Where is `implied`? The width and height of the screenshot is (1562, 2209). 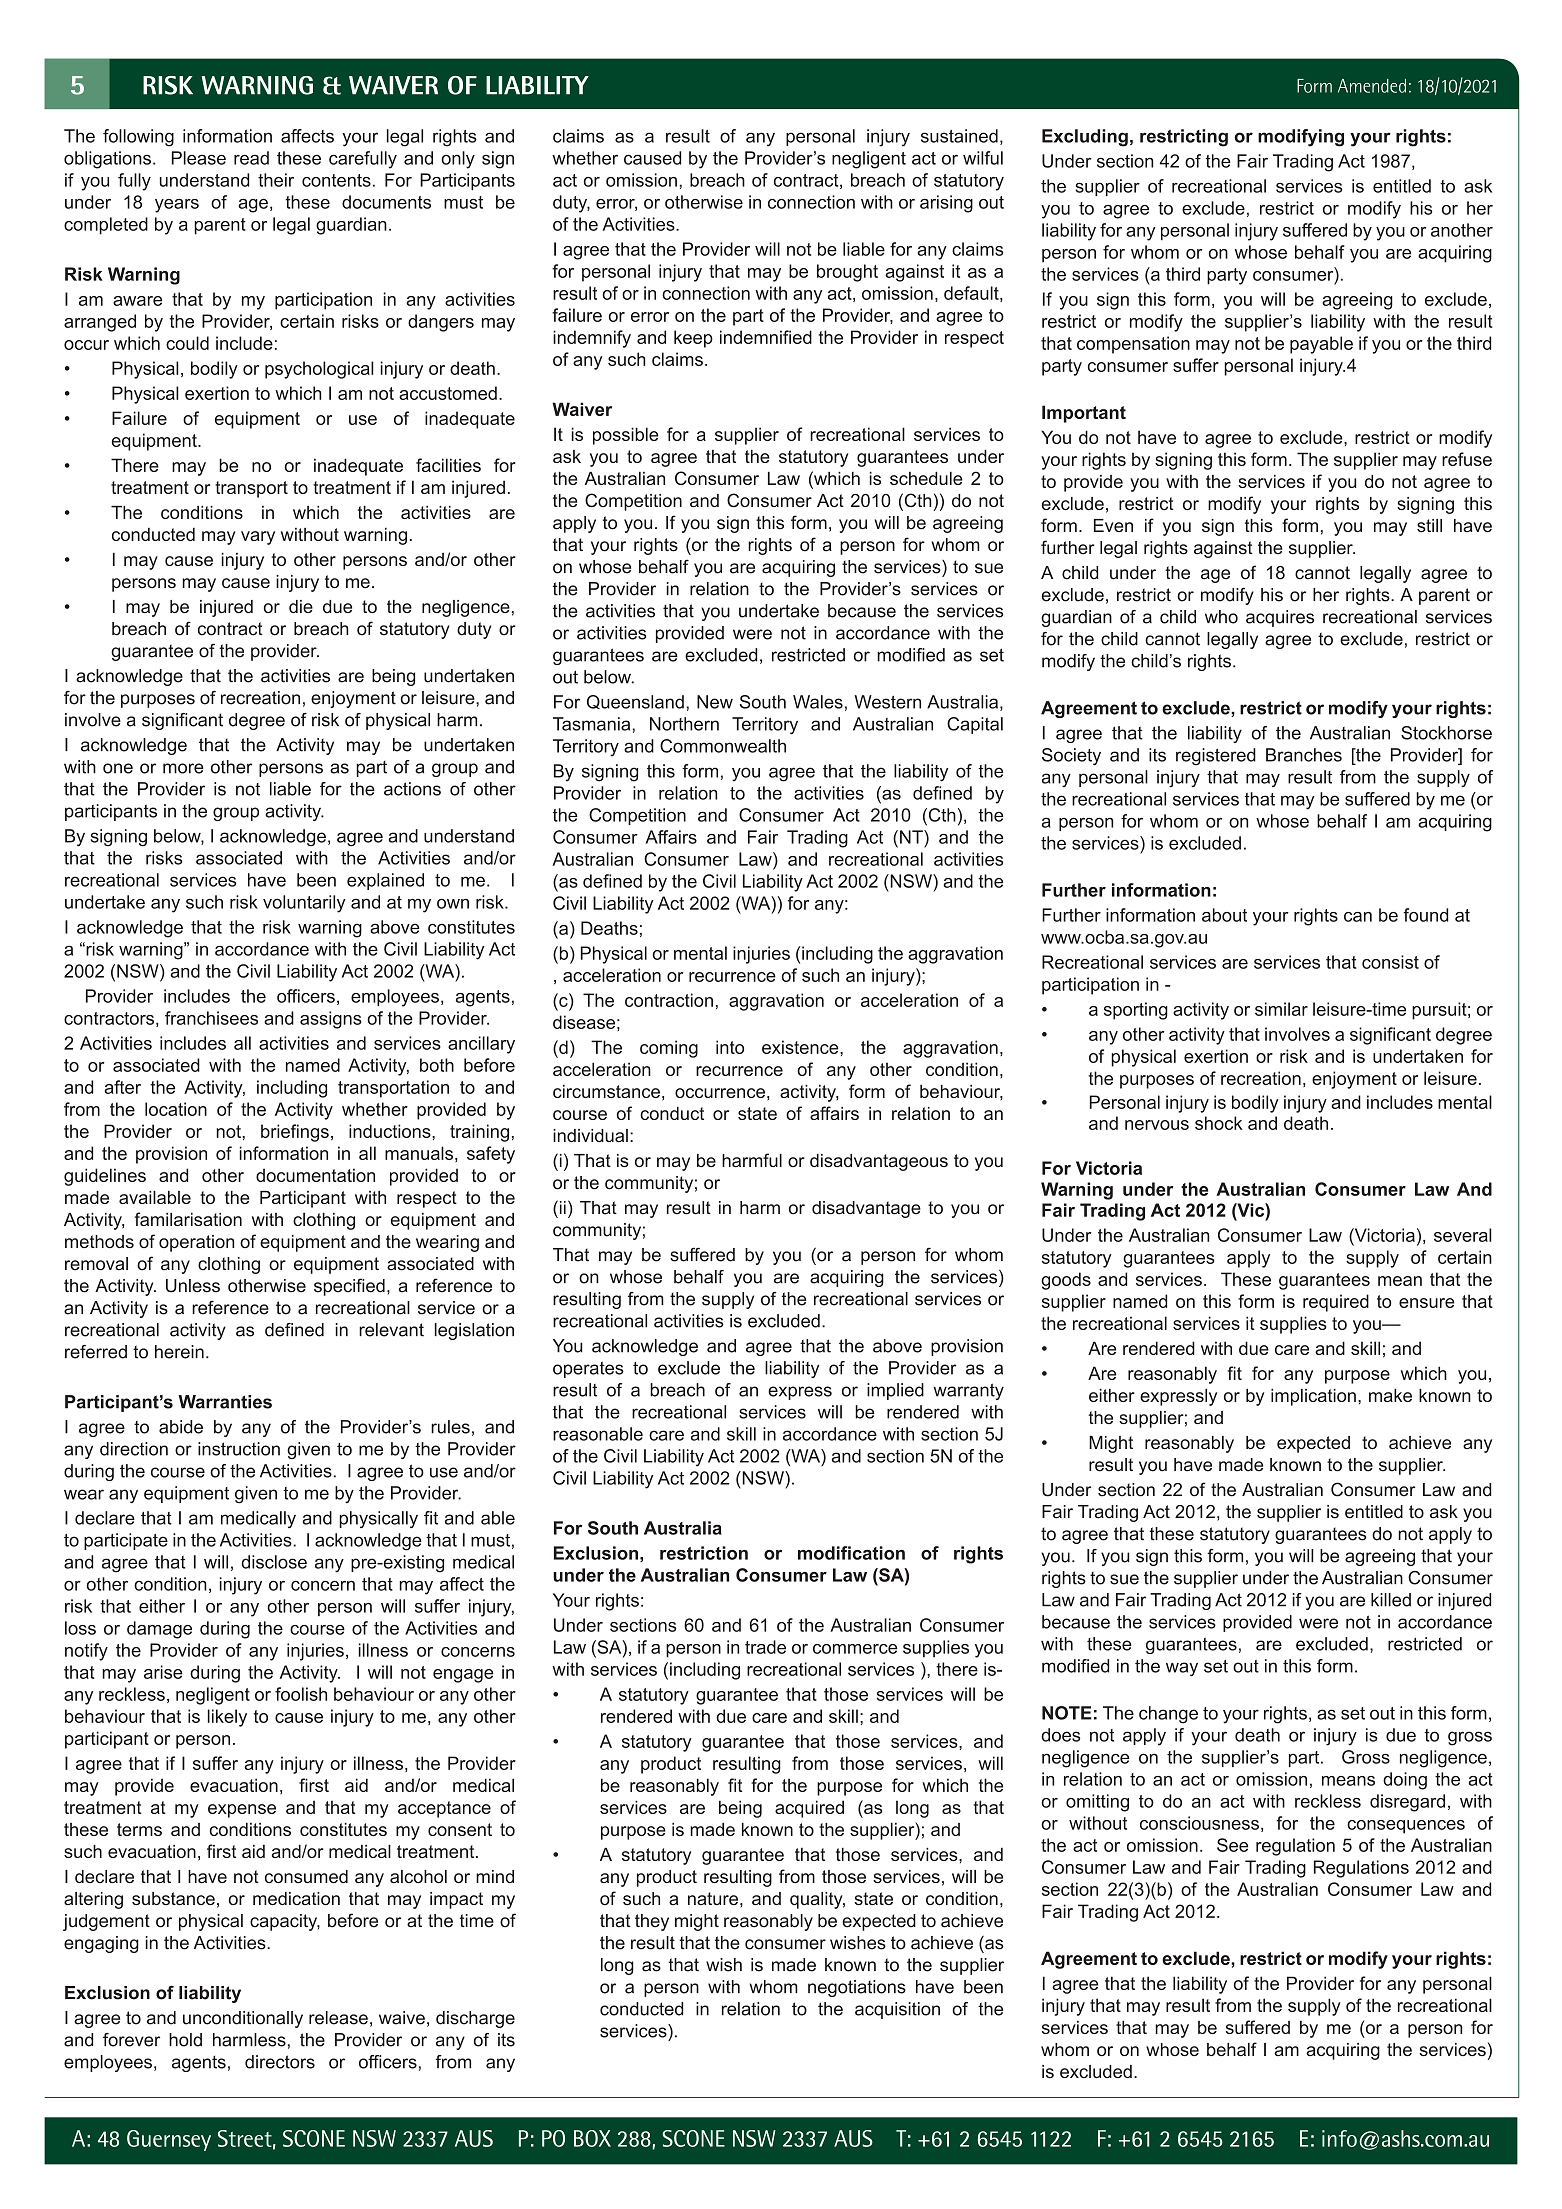 implied is located at coordinates (895, 1391).
